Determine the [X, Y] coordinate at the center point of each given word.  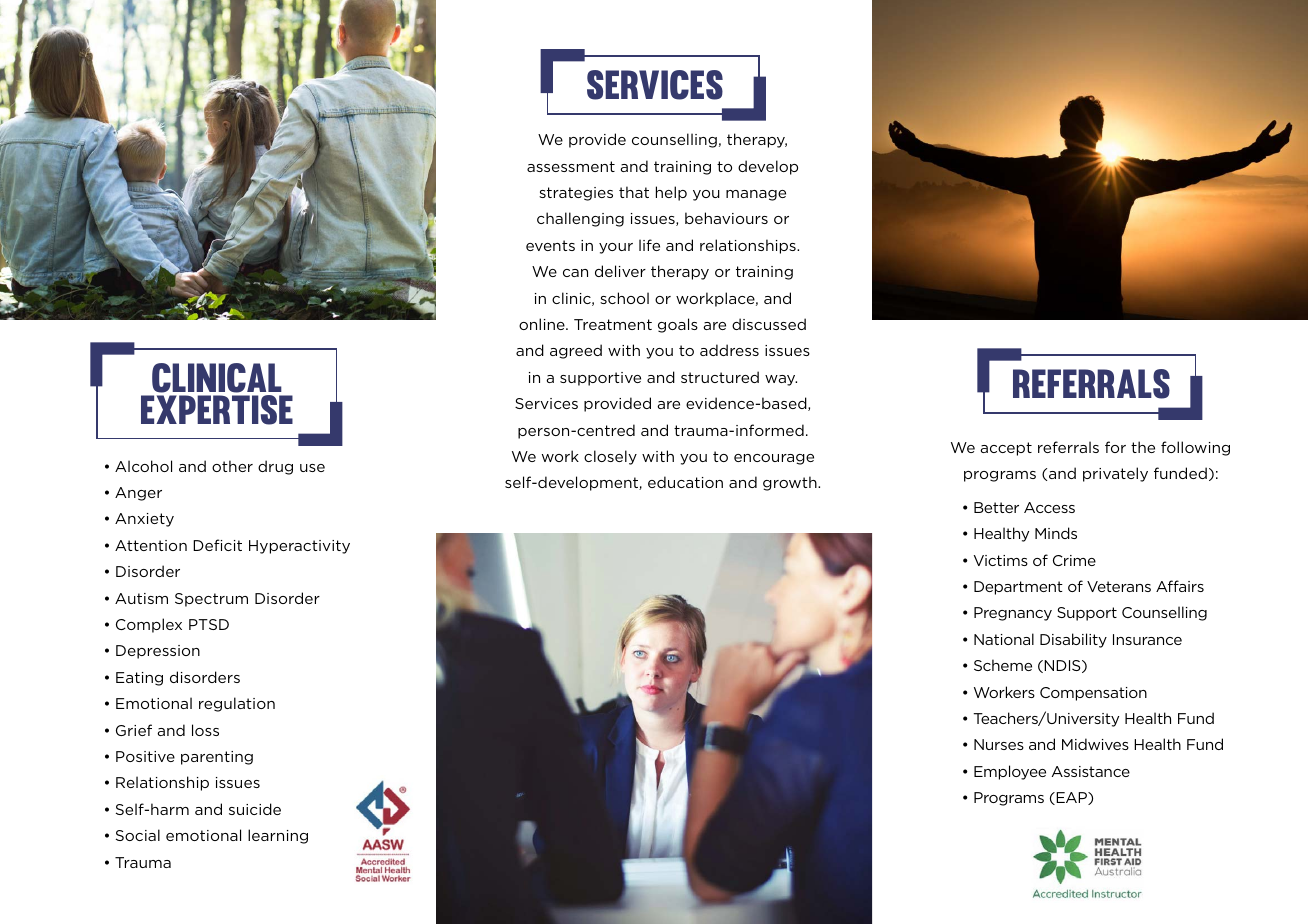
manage [756, 195]
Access [1049, 507]
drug [275, 467]
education [685, 482]
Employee [1010, 772]
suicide [255, 809]
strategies [576, 194]
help [671, 193]
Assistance [1091, 771]
